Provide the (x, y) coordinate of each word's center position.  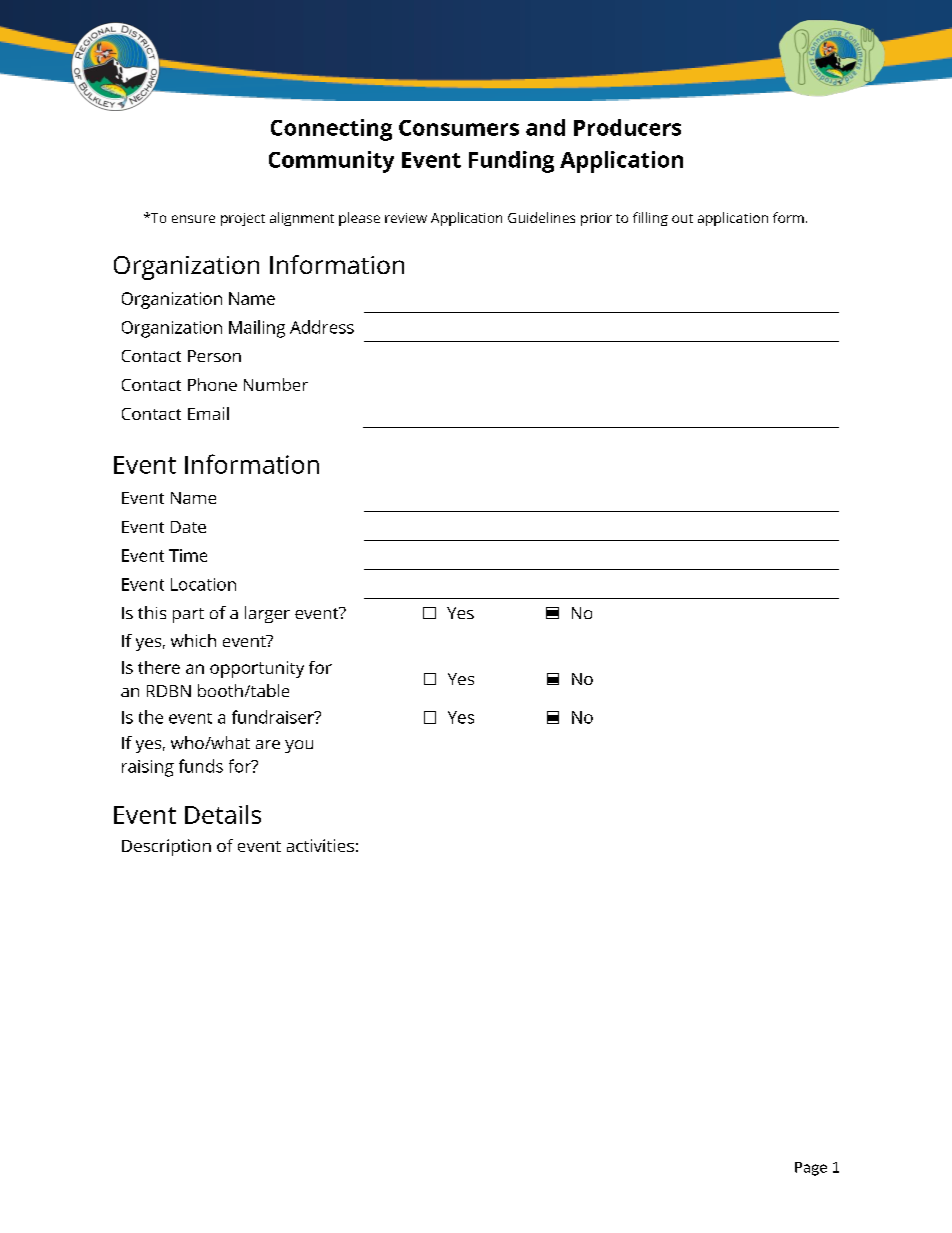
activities (320, 845)
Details (223, 814)
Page (811, 1169)
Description (166, 847)
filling (650, 219)
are (268, 744)
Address (322, 327)
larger (267, 614)
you (299, 746)
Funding (511, 162)
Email (208, 413)
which (193, 640)
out (682, 218)
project (243, 219)
